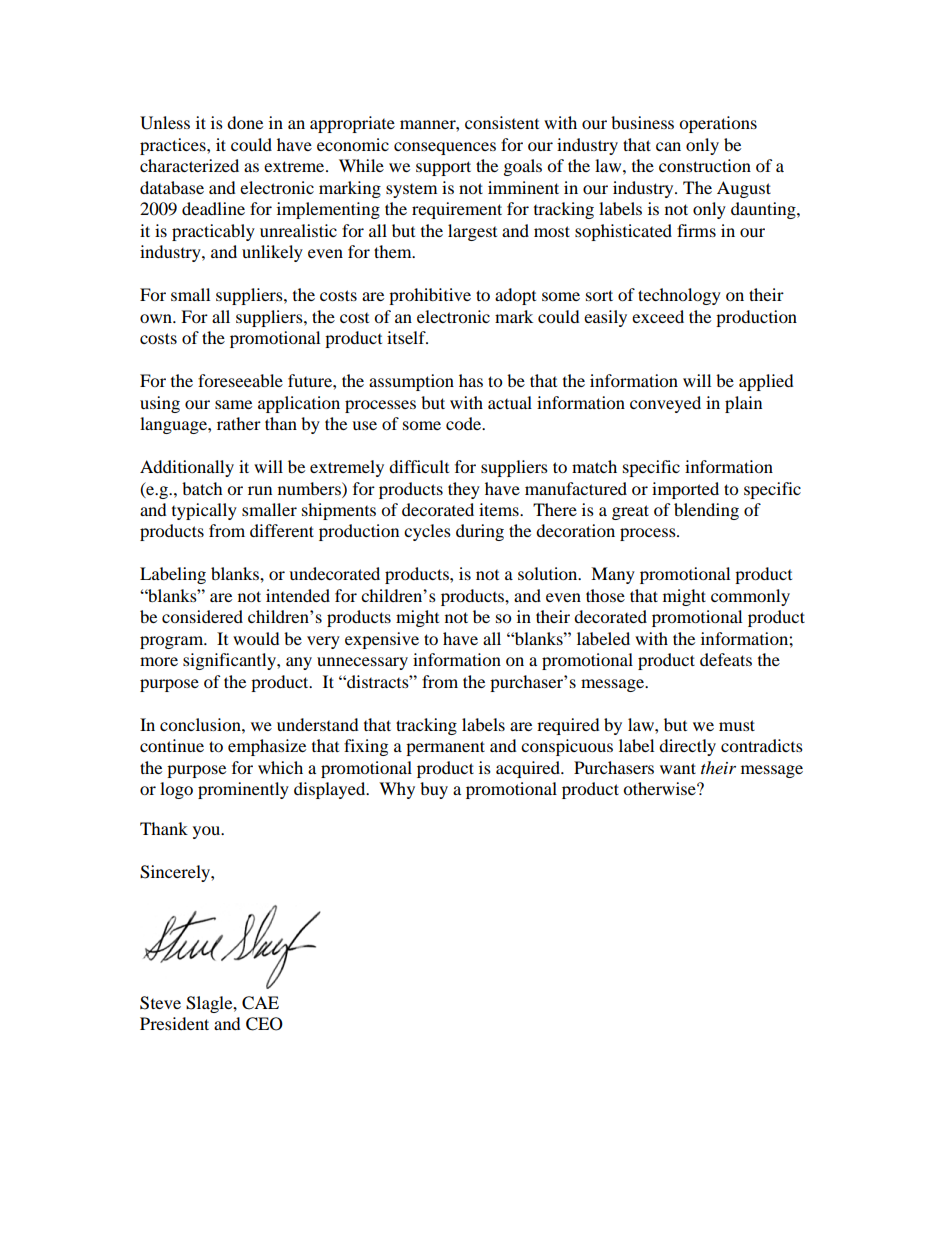 Image resolution: width=952 pixels, height=1233 pixels. Describe the element at coordinates (245, 122) in the image. I see `done` at that location.
